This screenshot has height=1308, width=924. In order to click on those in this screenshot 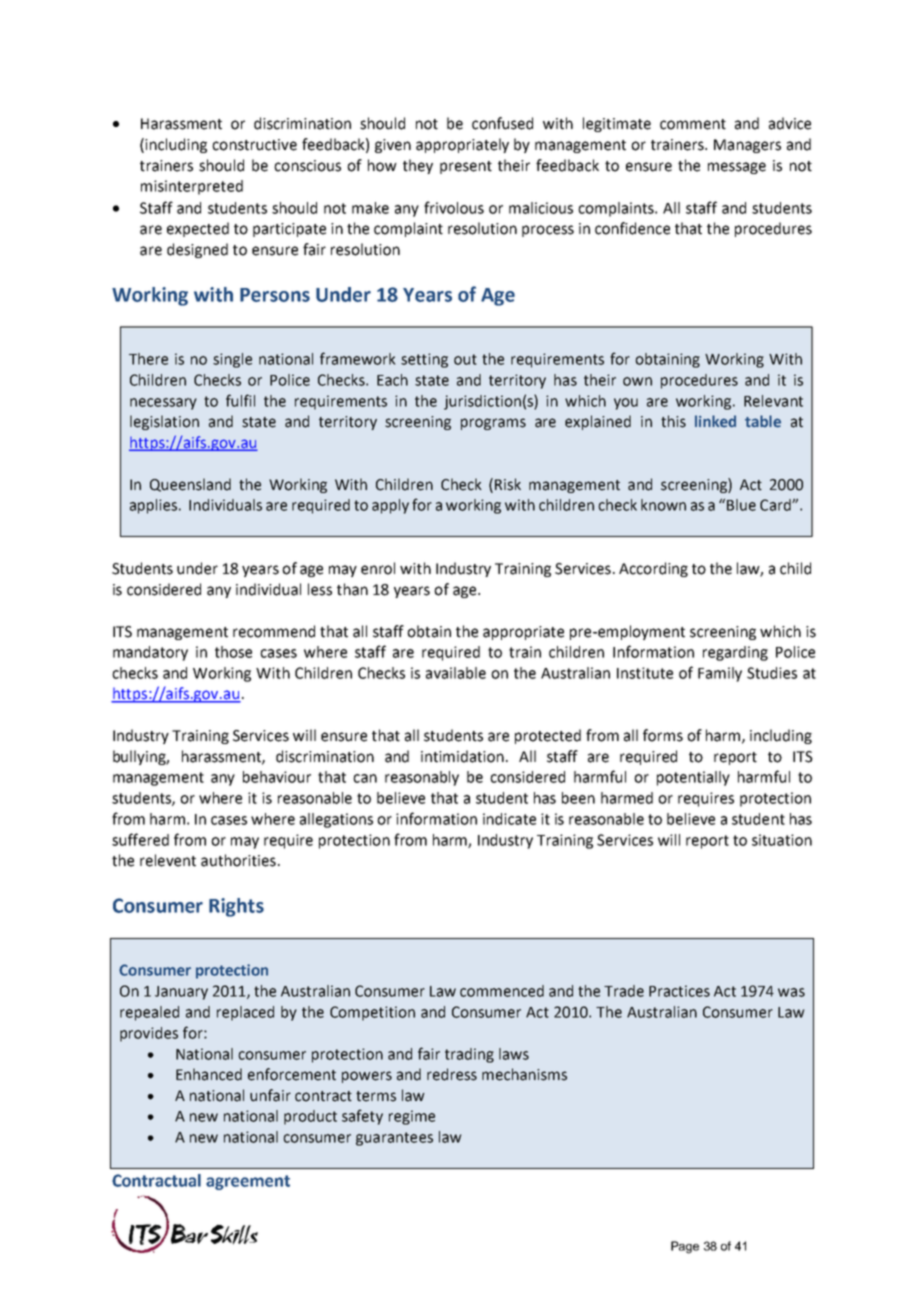, I will do `click(233, 652)`.
